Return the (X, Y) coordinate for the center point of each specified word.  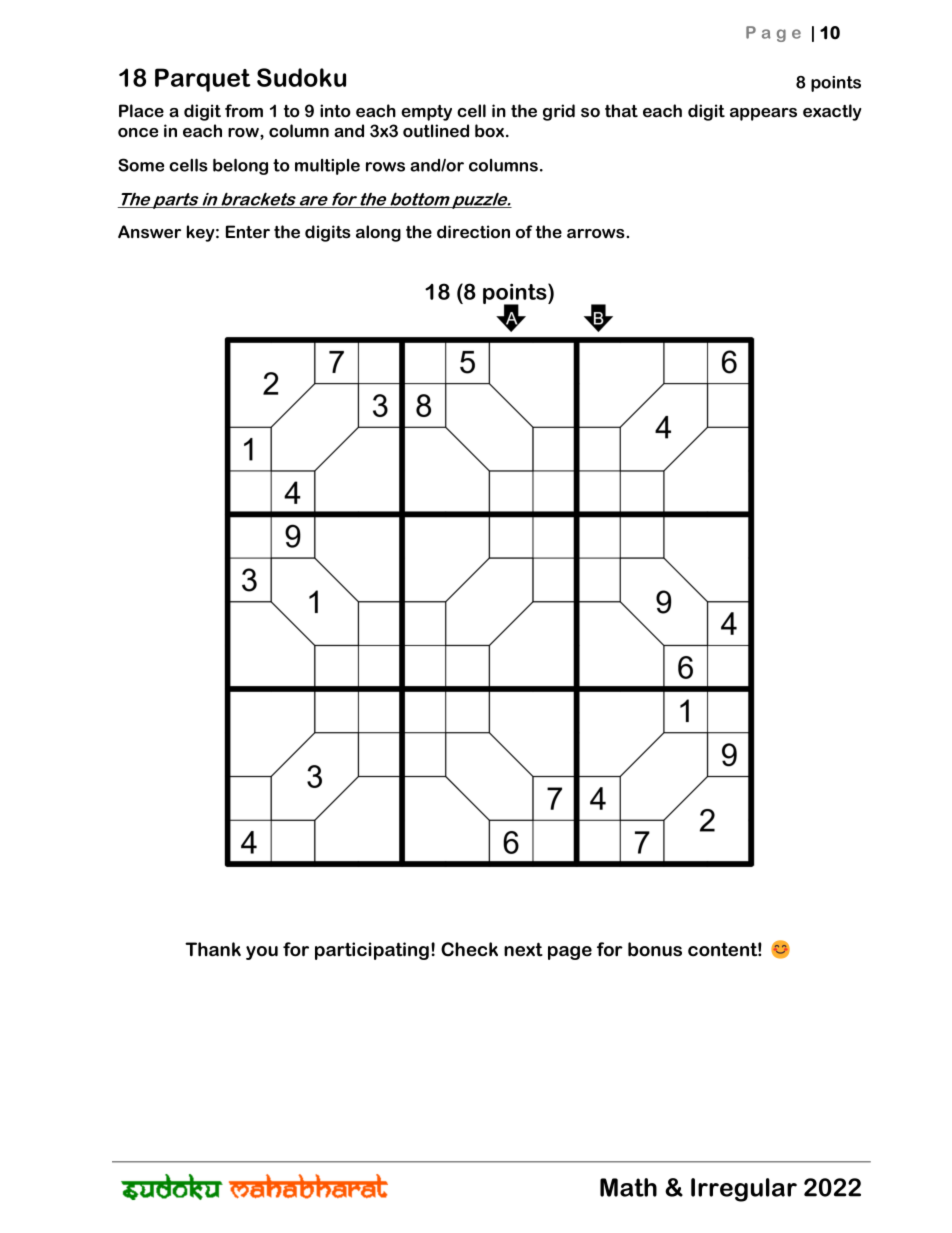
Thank (213, 949)
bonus (655, 949)
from (244, 111)
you (262, 953)
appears (763, 114)
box (489, 131)
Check (469, 949)
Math (628, 1187)
